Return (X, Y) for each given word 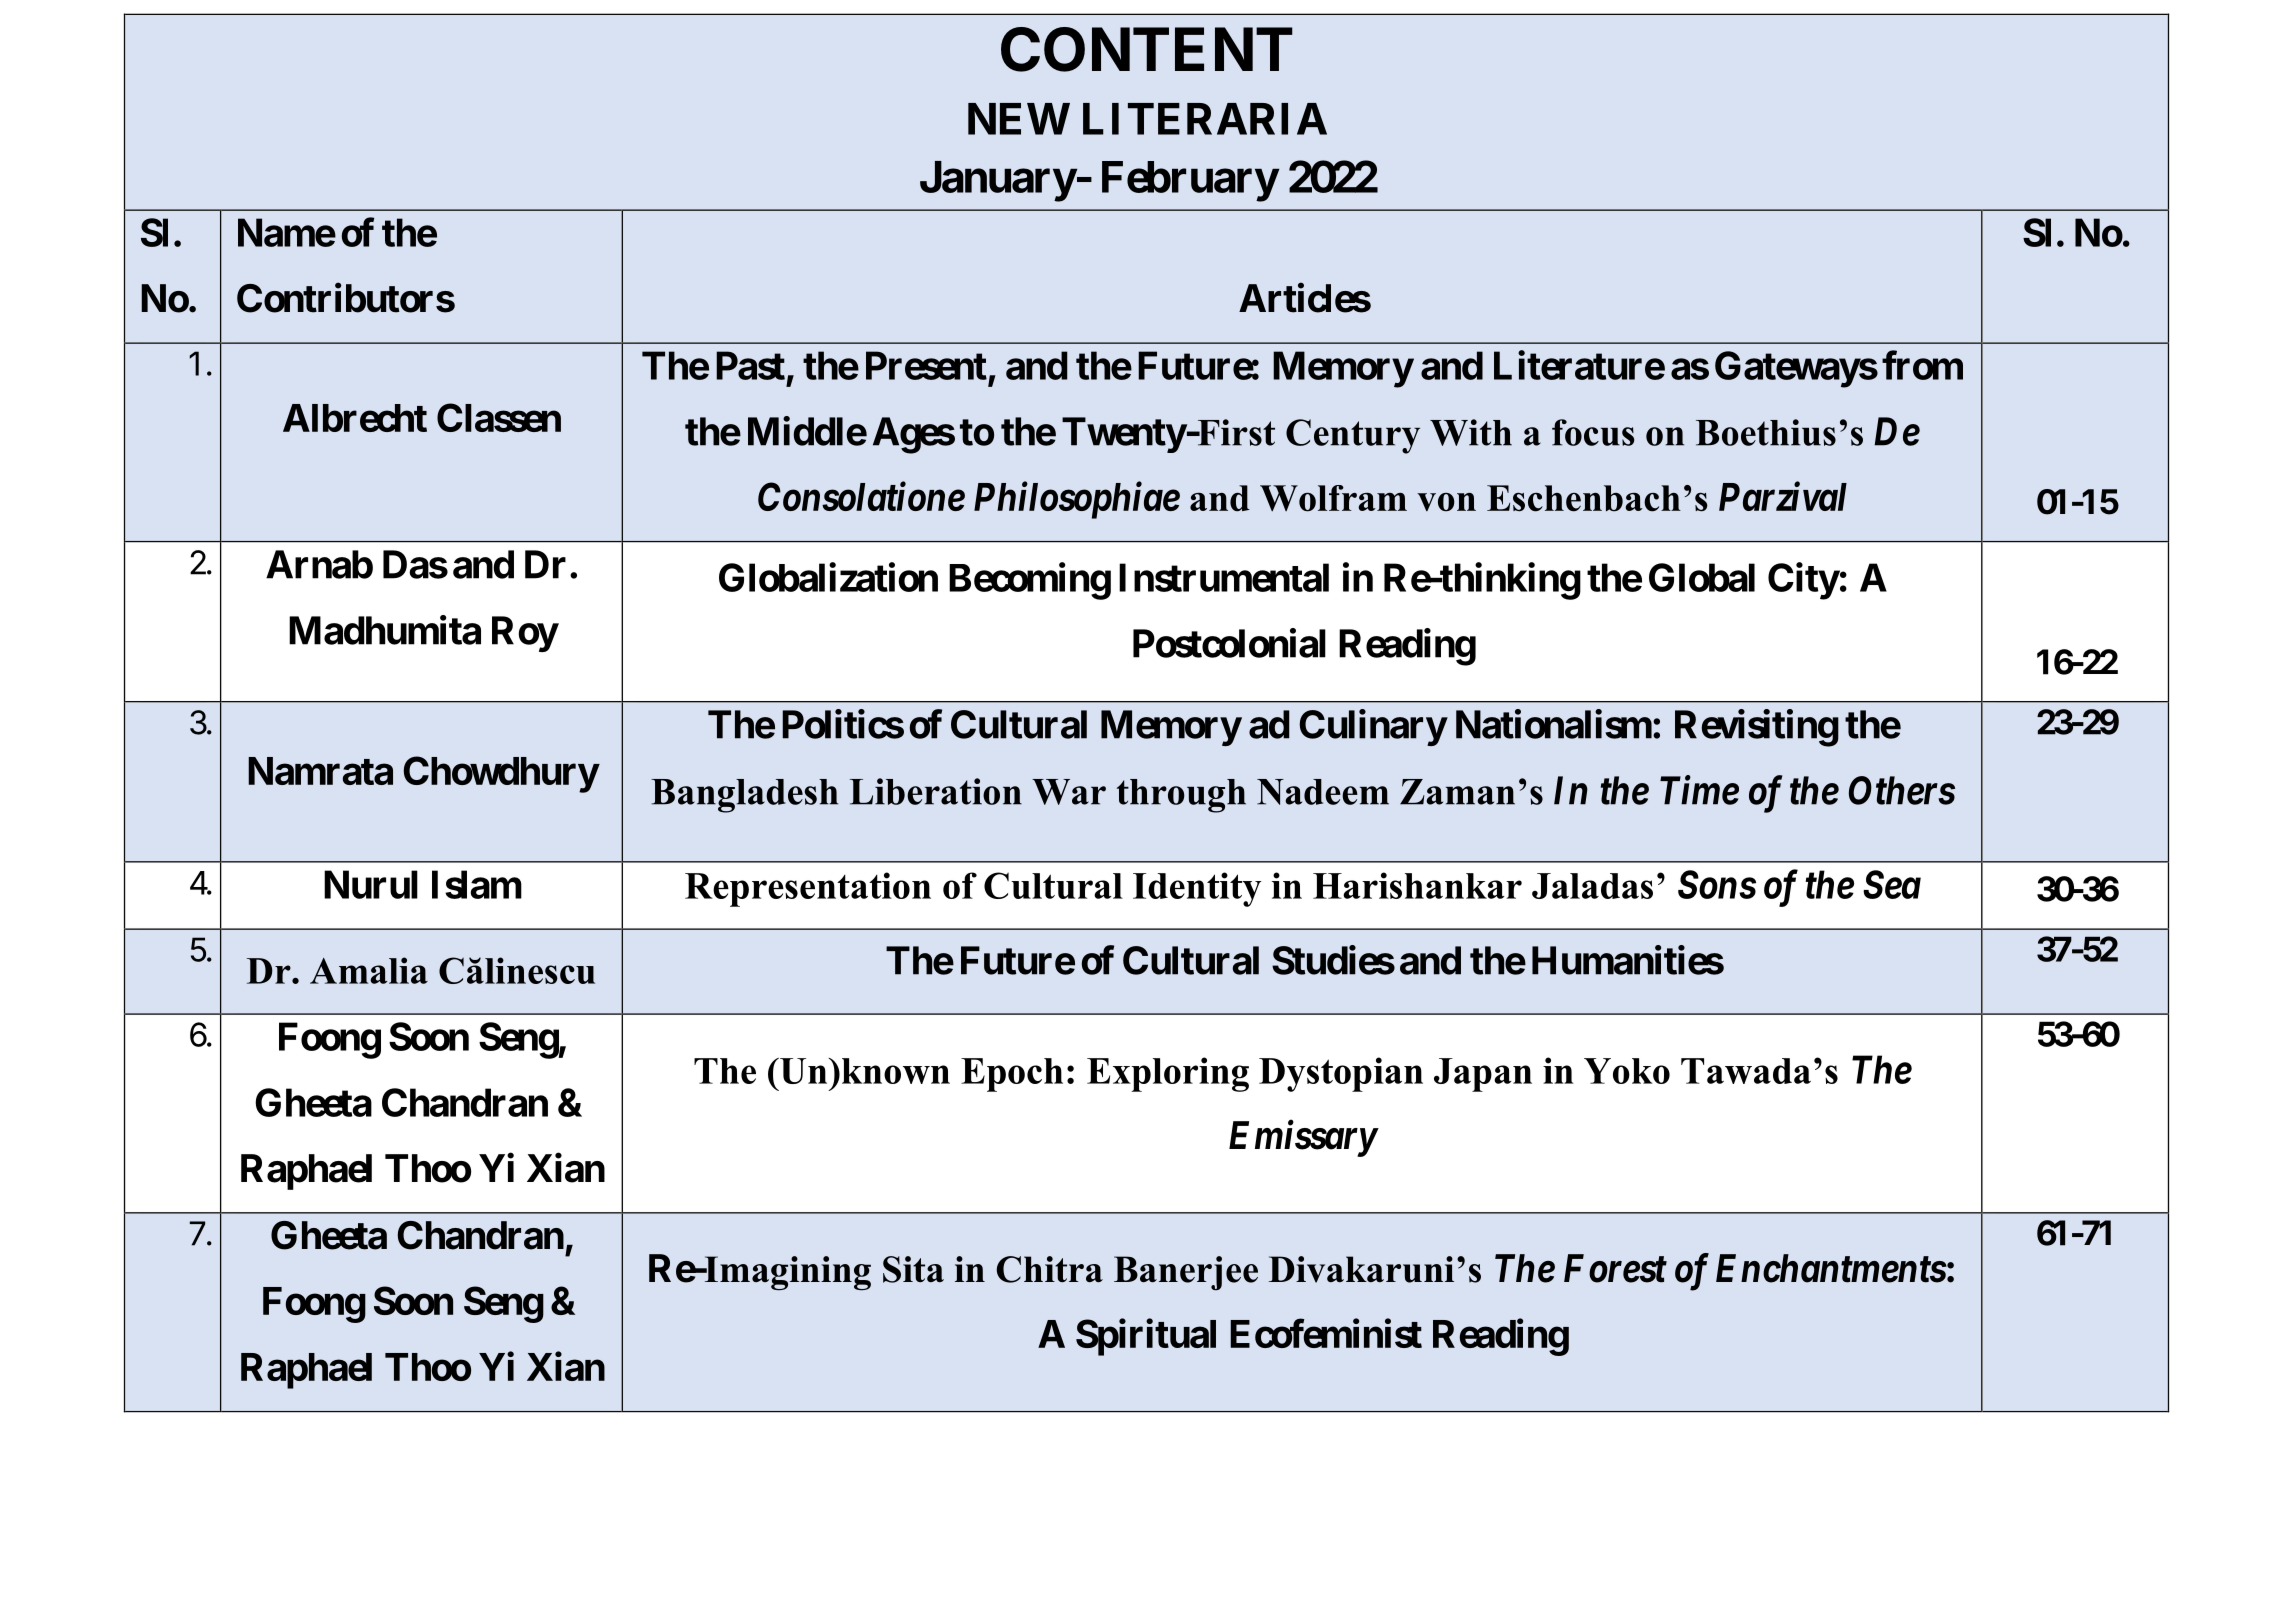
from (1922, 365)
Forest (1615, 1268)
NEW (1019, 119)
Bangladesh (744, 796)
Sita (913, 1269)
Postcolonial (1229, 643)
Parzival (1783, 496)
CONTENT (1147, 49)
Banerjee (1186, 1273)
